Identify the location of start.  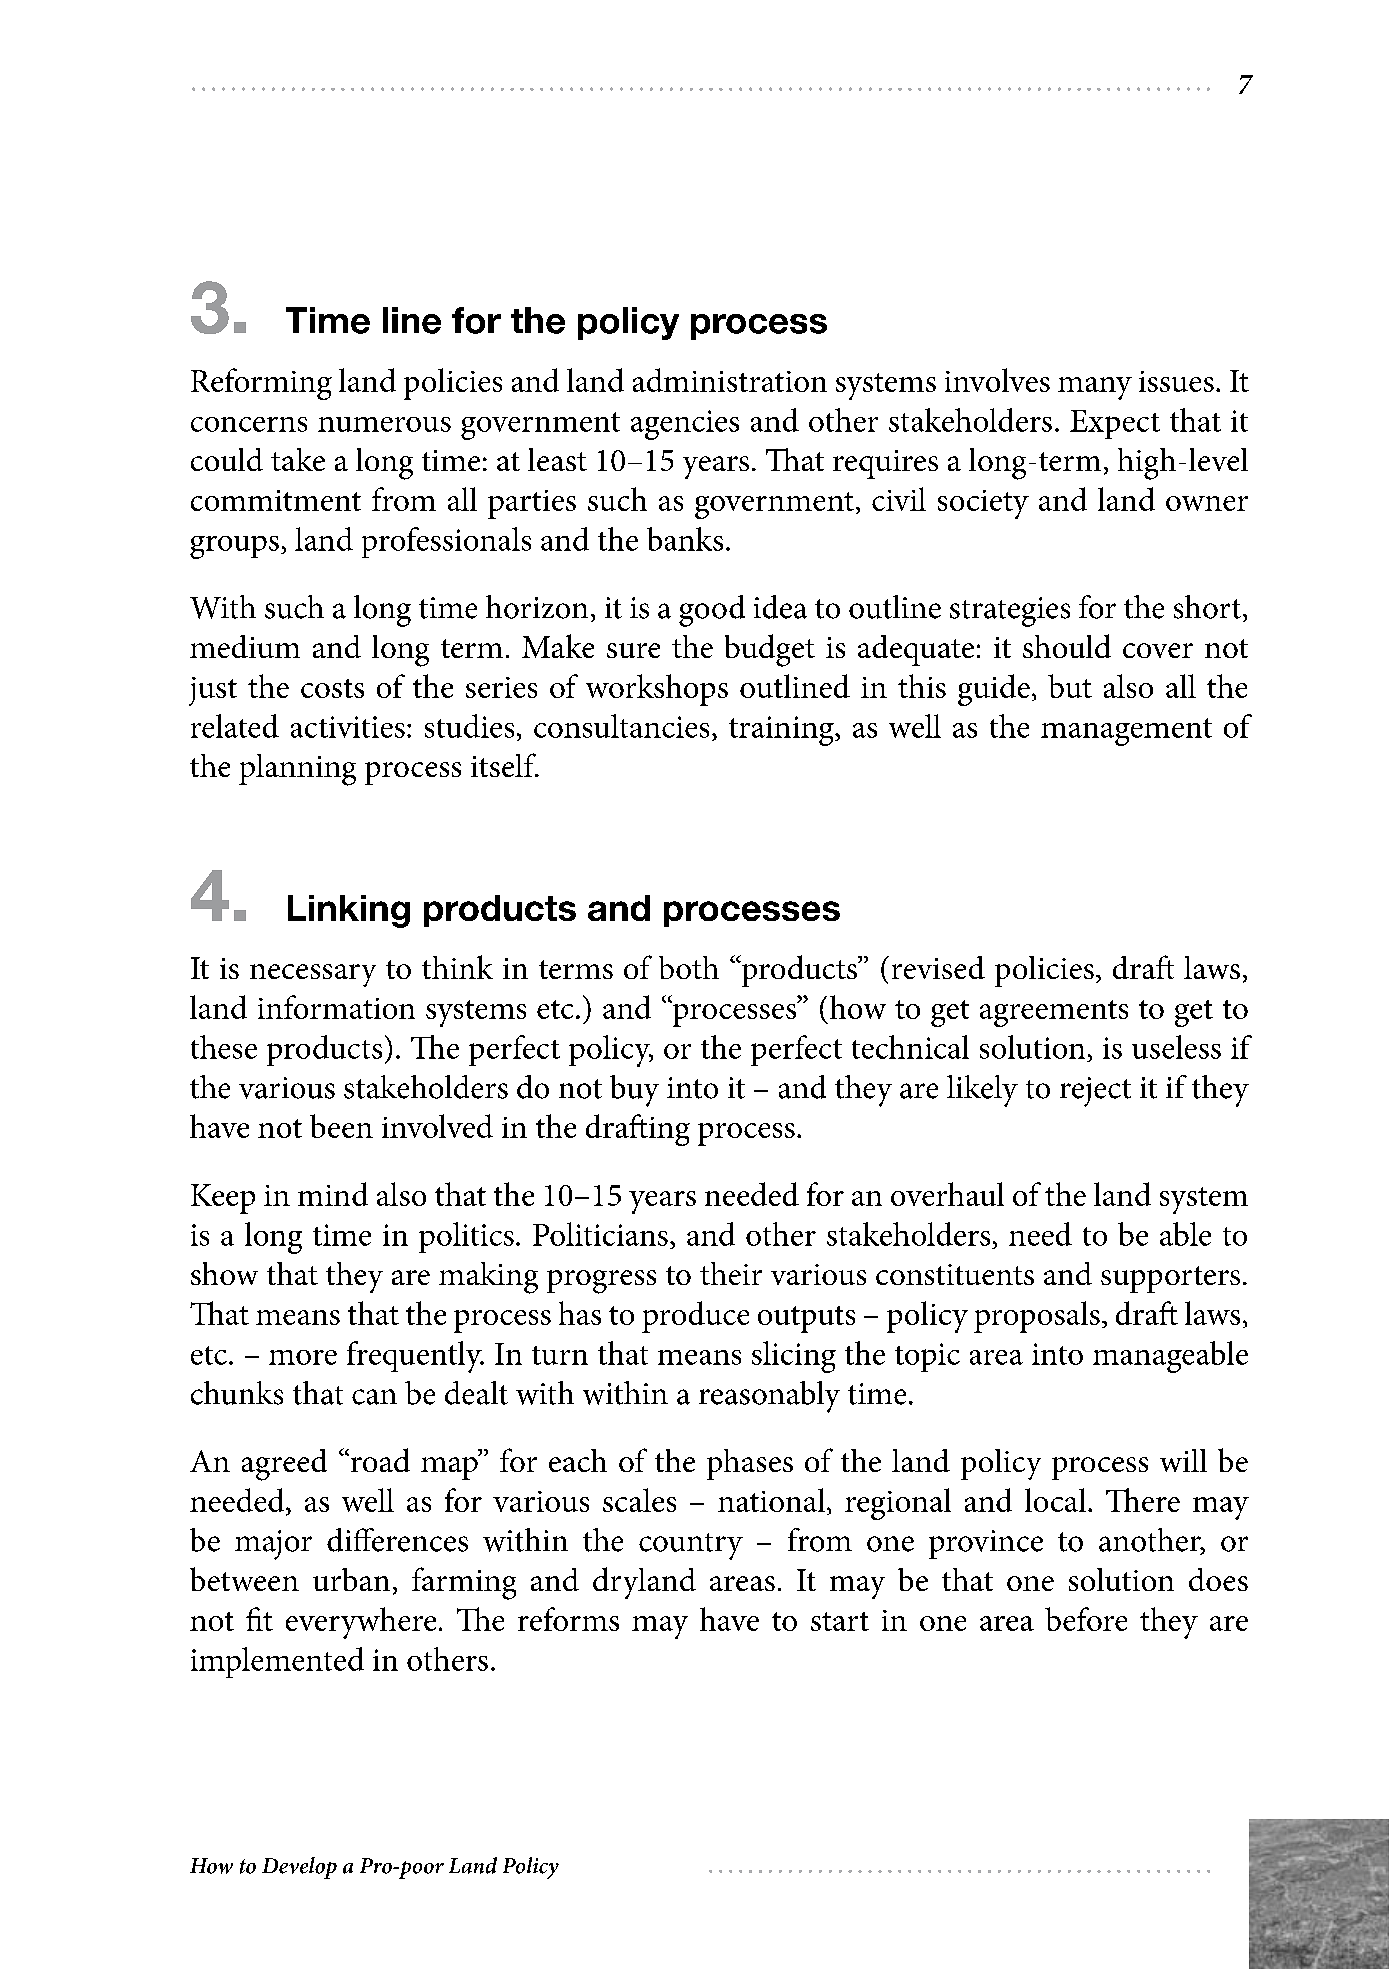
(840, 1621).
